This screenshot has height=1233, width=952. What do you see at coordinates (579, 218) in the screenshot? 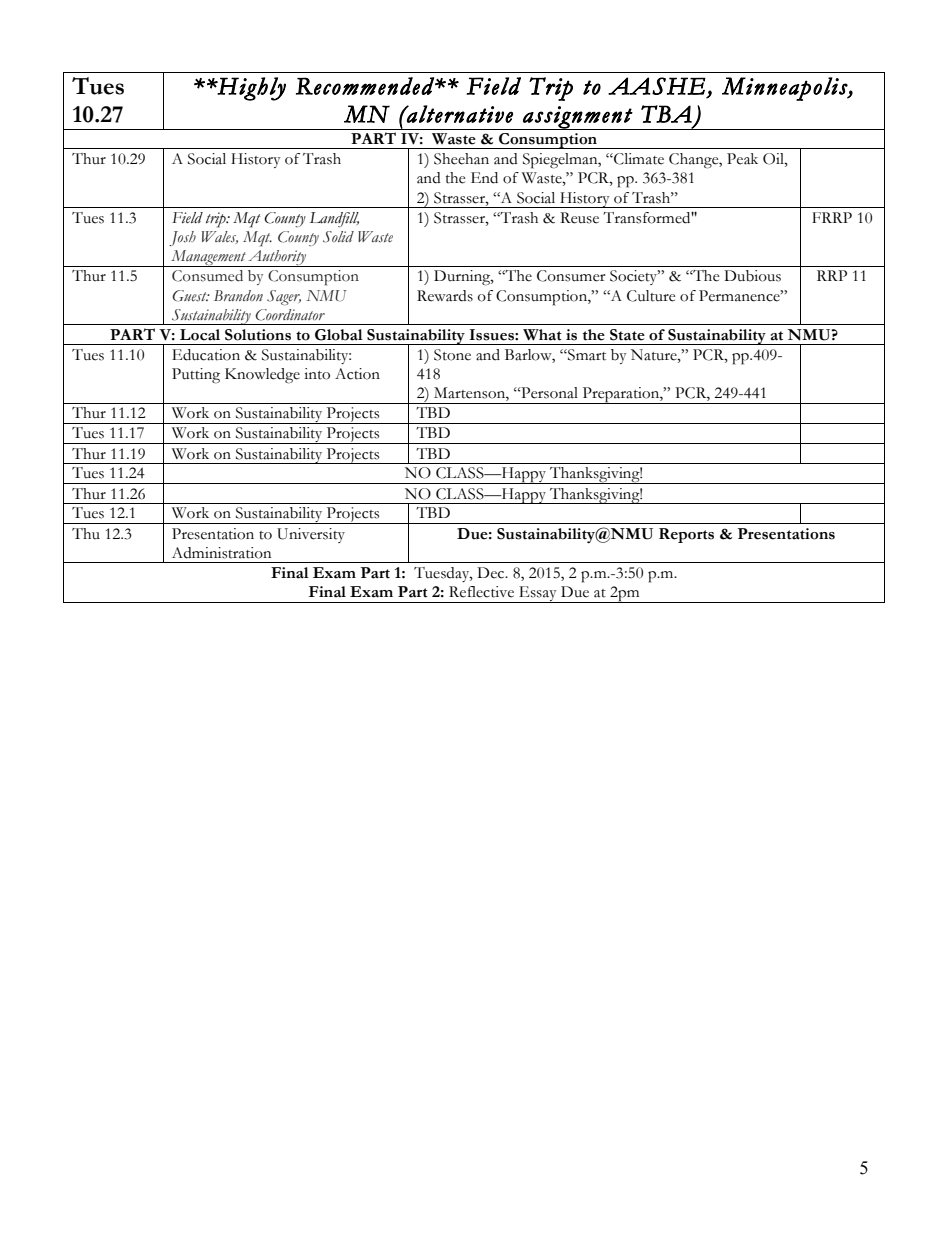
I see `Reuse` at bounding box center [579, 218].
